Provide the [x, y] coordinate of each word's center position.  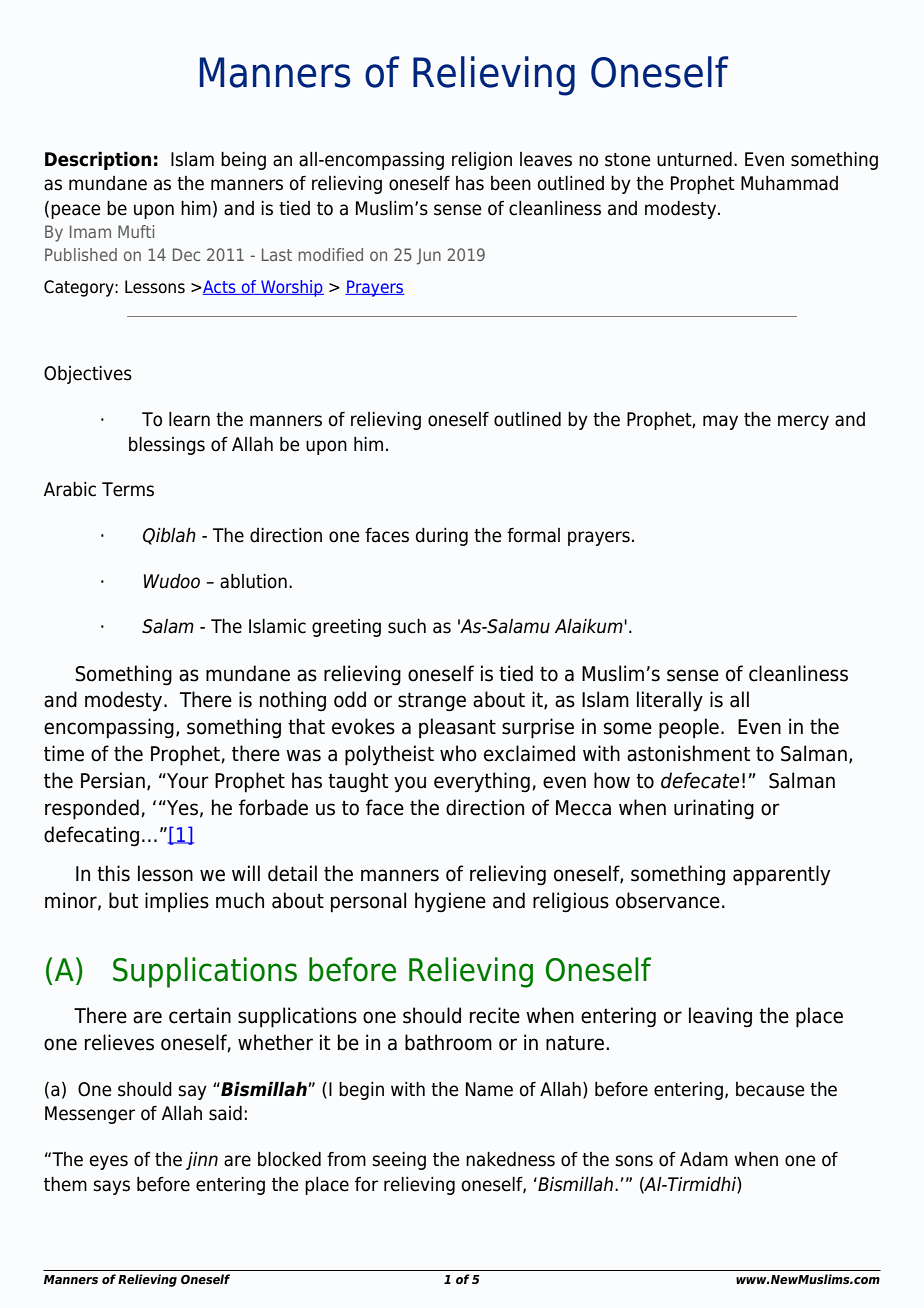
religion [482, 161]
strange [432, 702]
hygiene [450, 902]
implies [177, 902]
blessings [167, 446]
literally [670, 701]
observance [668, 900]
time [64, 753]
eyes [109, 1162]
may [720, 422]
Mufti [136, 231]
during [442, 537]
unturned [694, 159]
